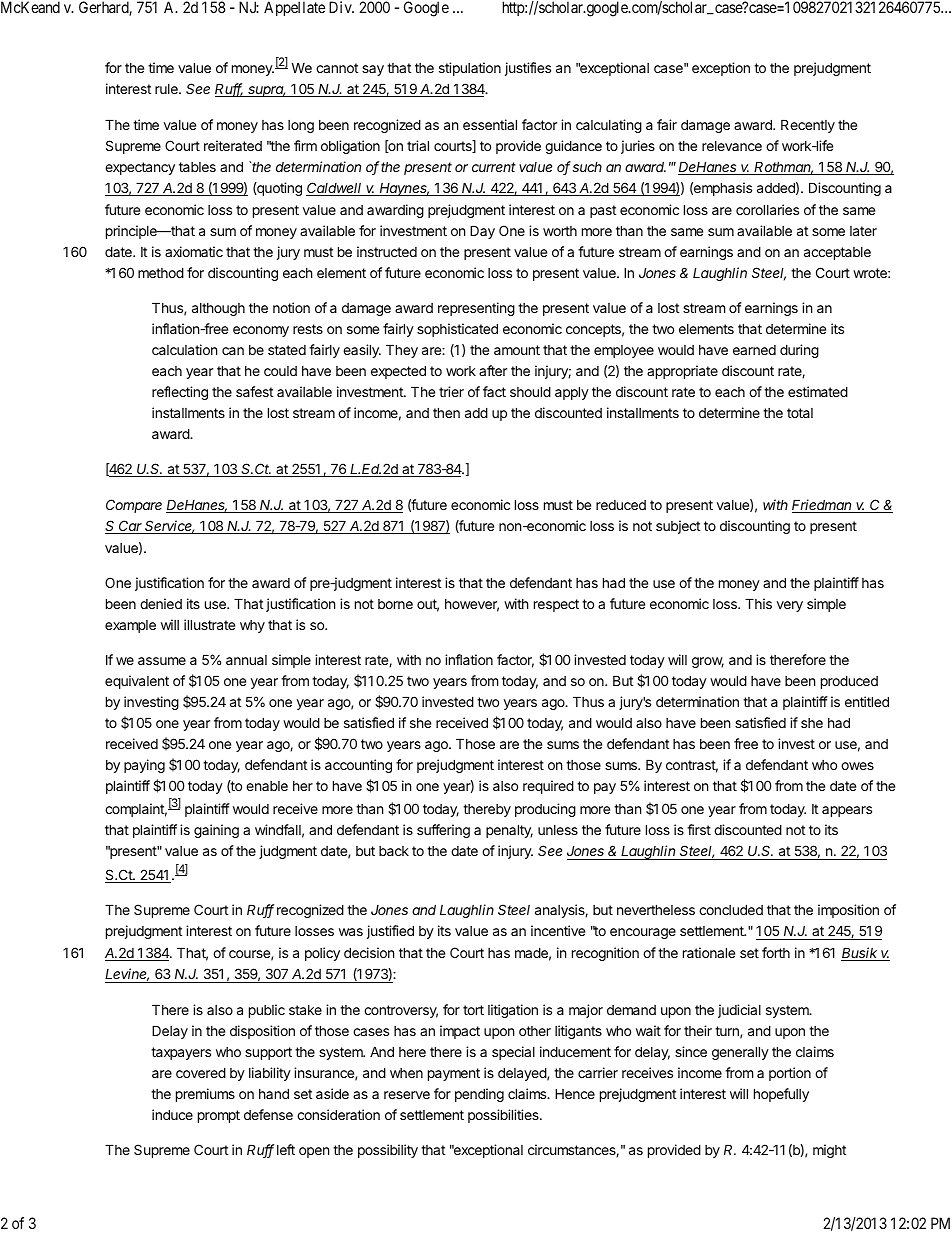 This image has width=952, height=1233. I want to click on This, so click(758, 603).
